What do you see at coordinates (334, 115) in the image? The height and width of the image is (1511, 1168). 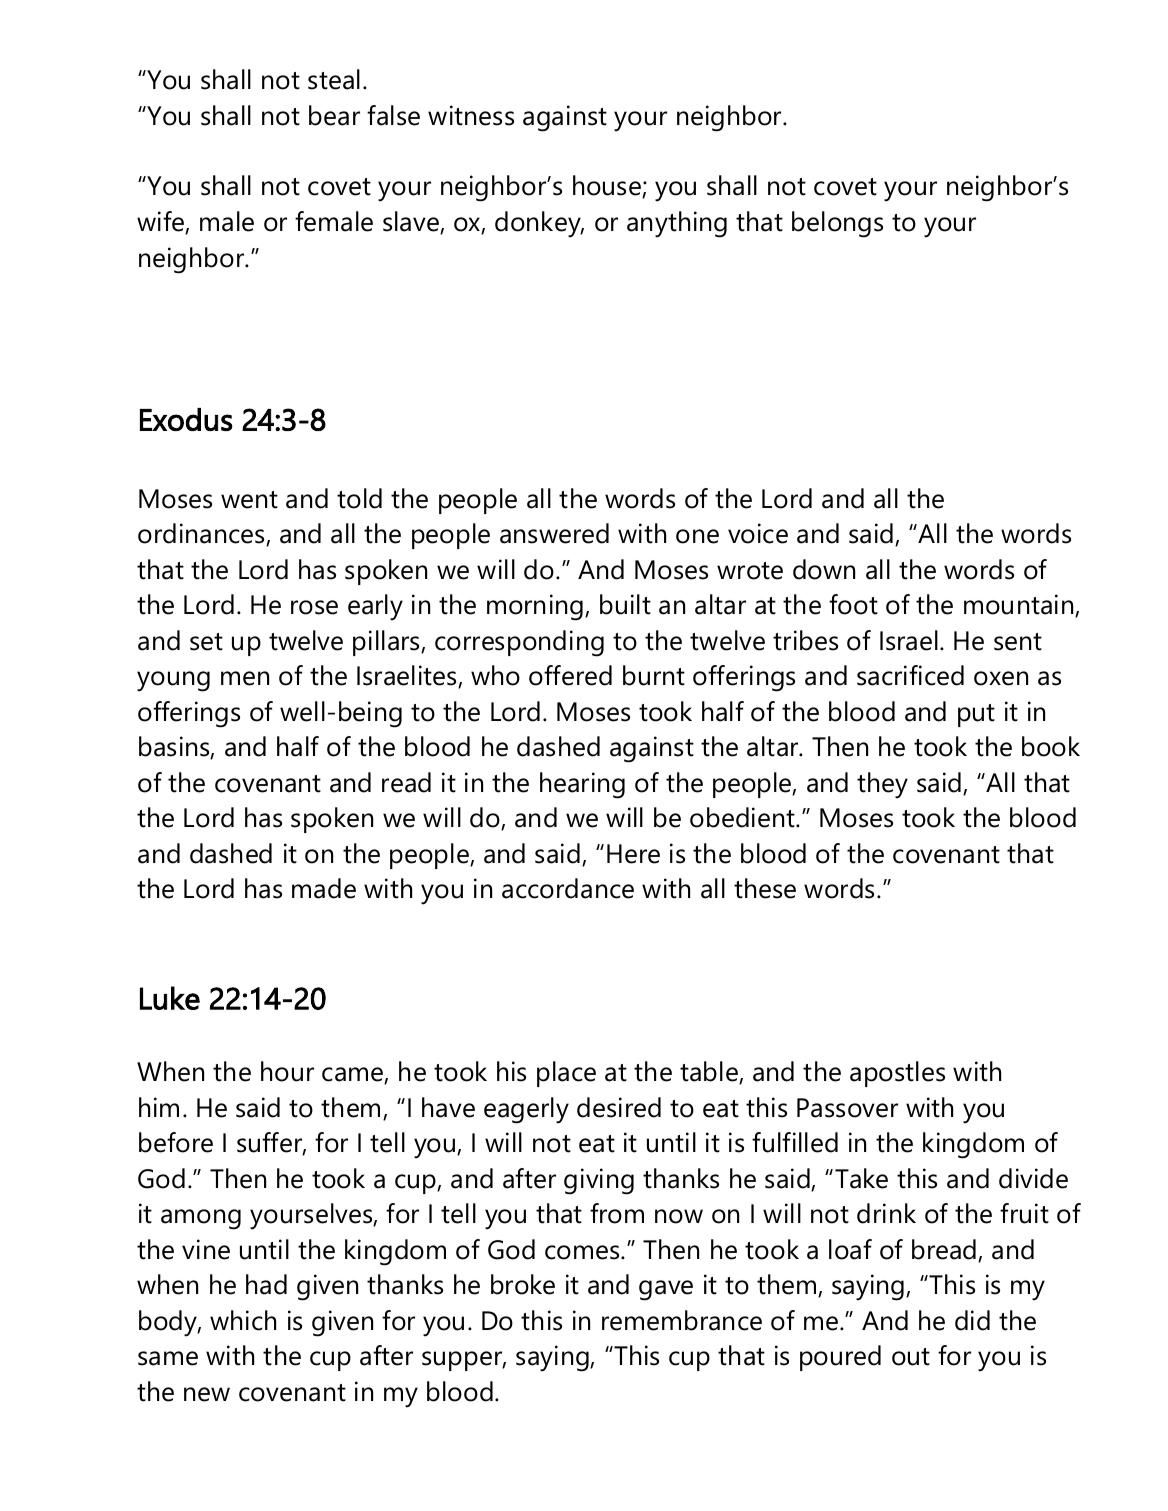 I see `bear` at bounding box center [334, 115].
